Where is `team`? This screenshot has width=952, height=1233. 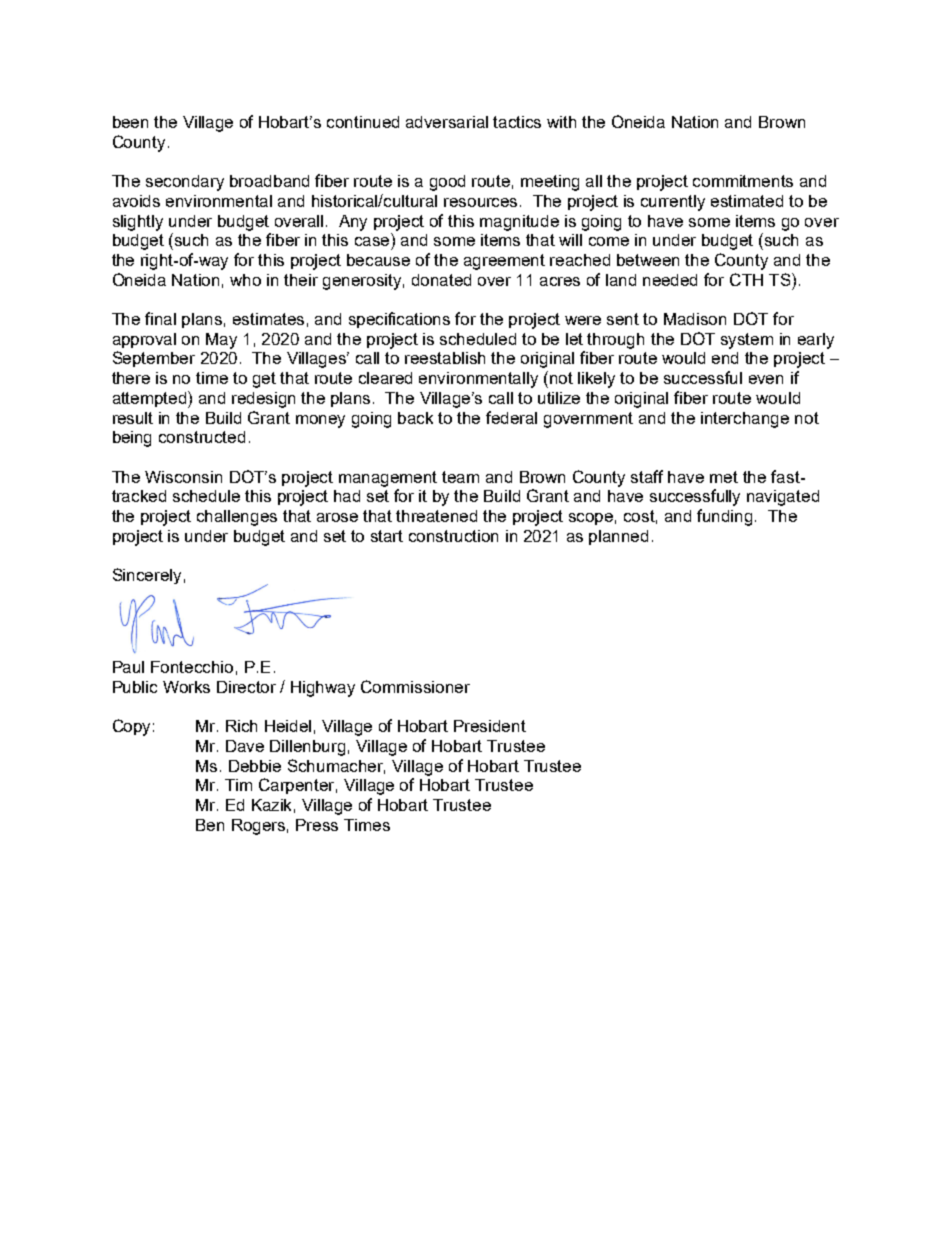 team is located at coordinates (460, 477).
